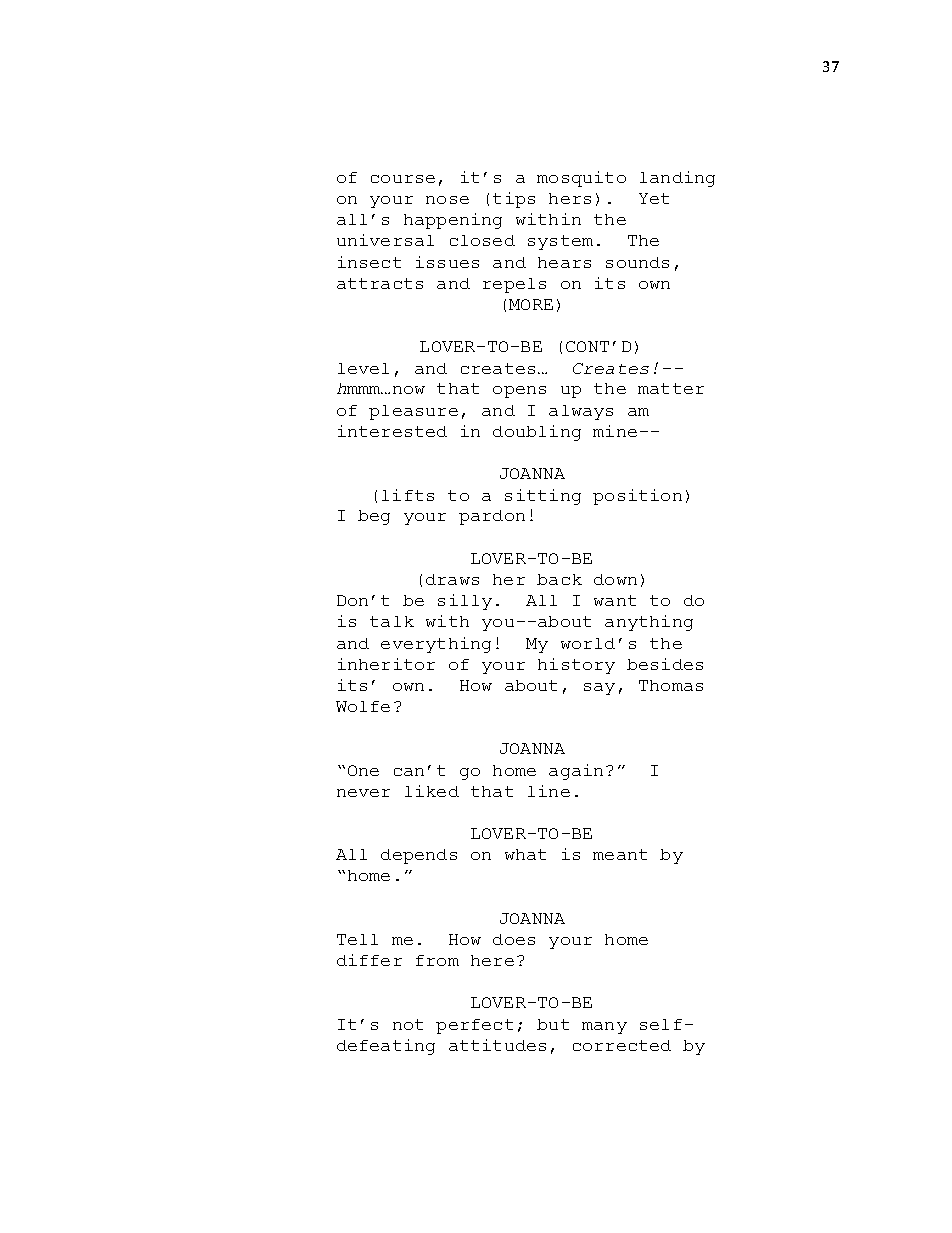 This page has height=1233, width=952. I want to click on opens, so click(519, 392).
